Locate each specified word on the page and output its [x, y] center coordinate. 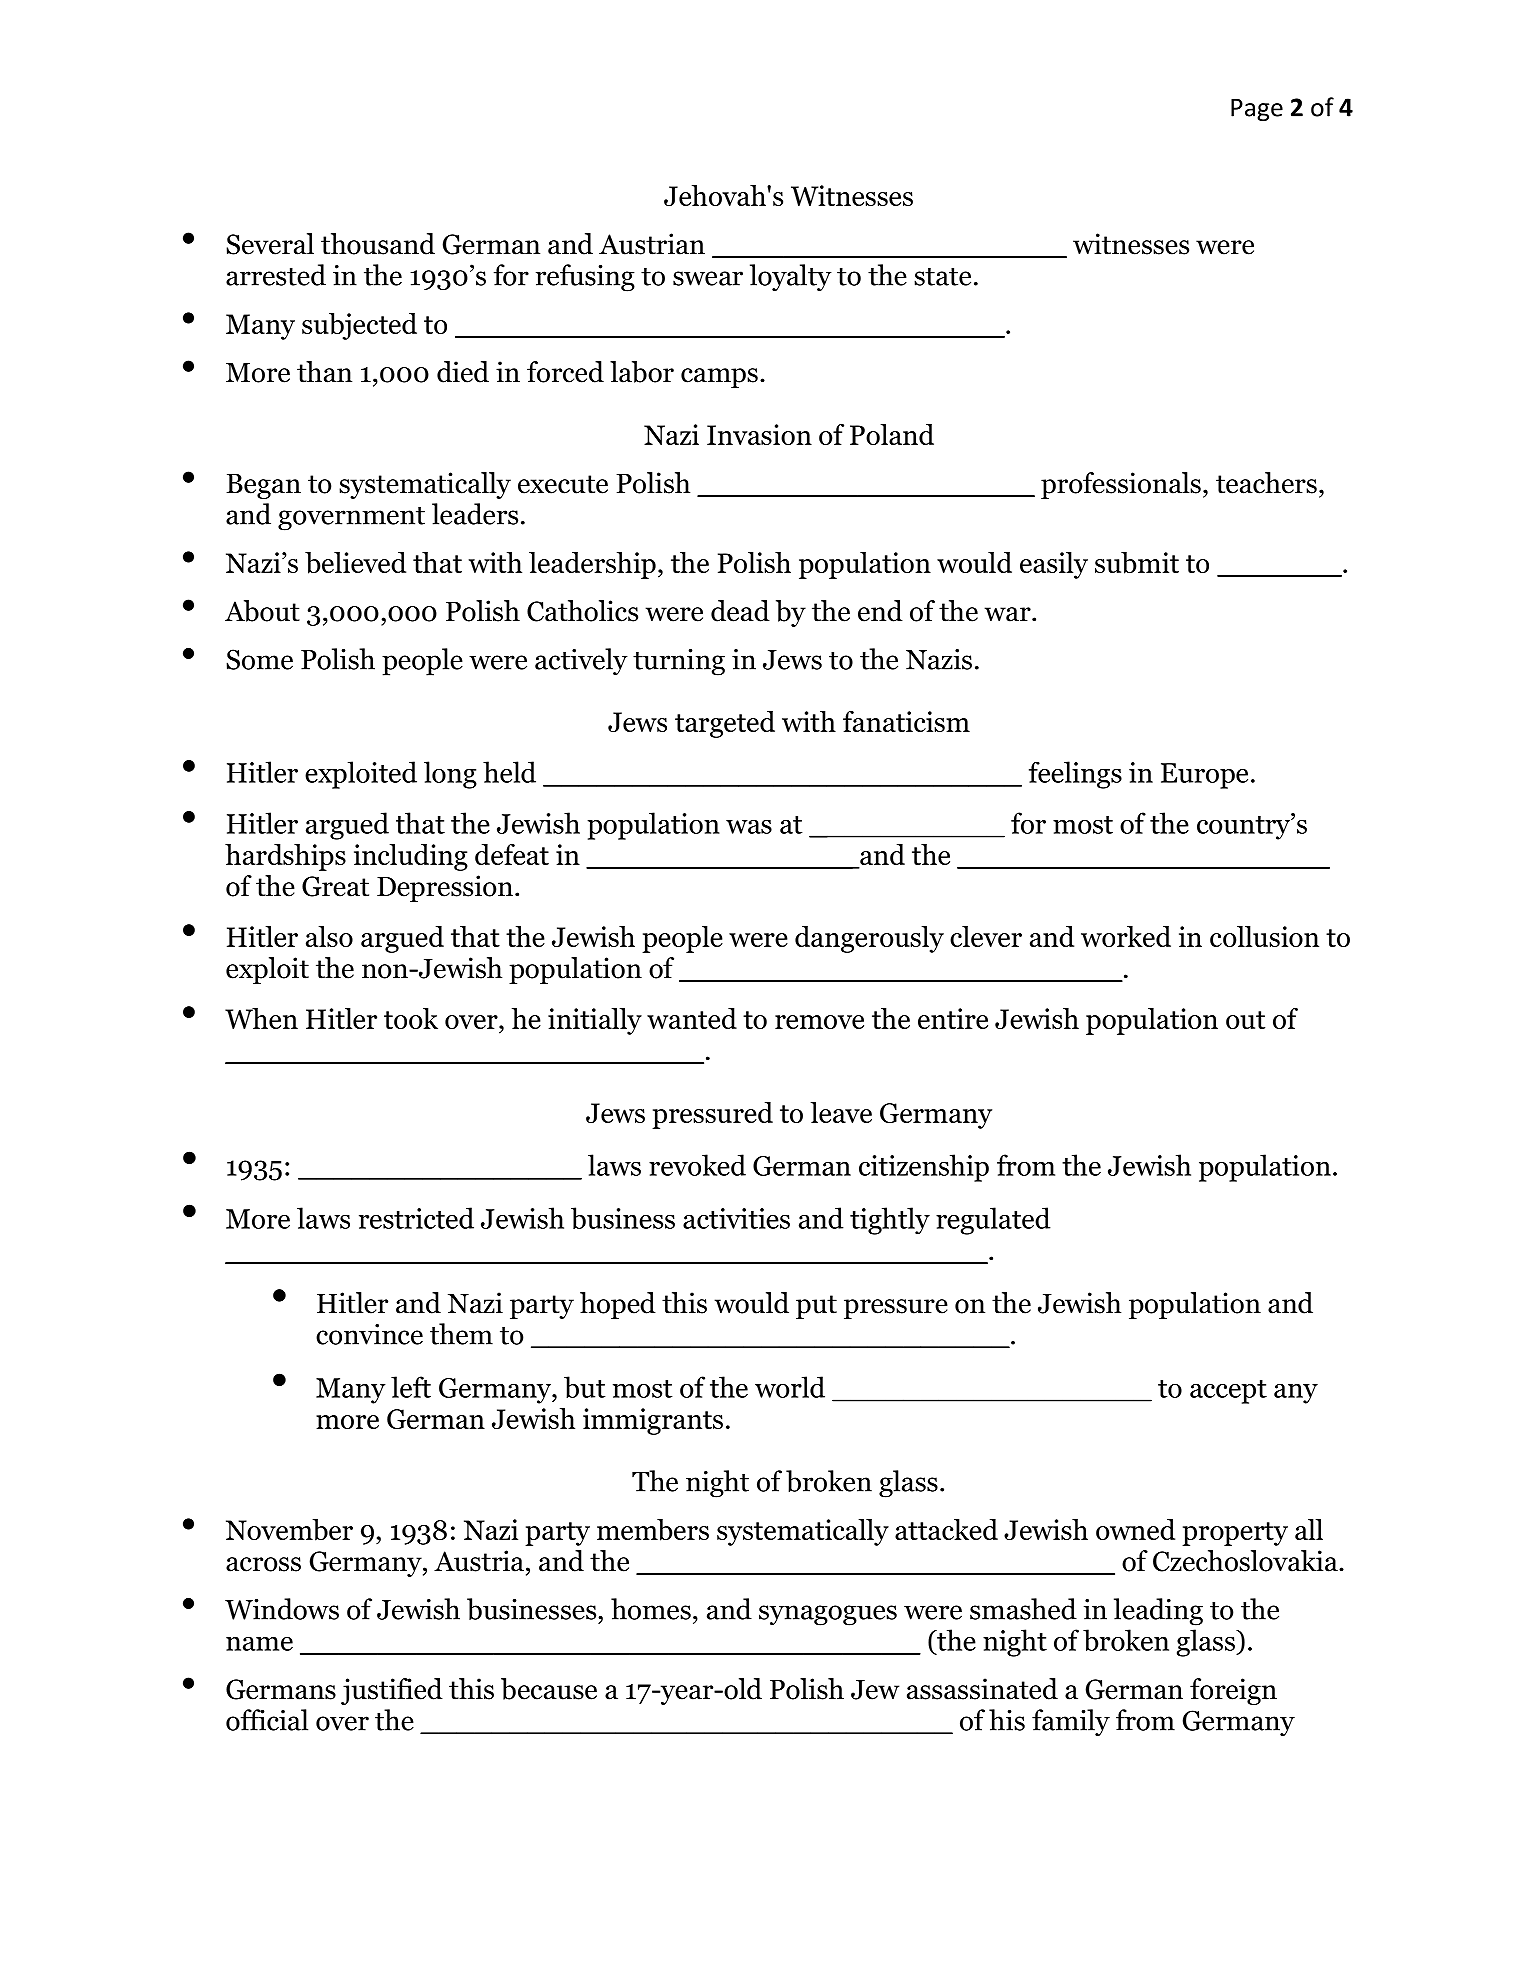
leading [1158, 1612]
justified [392, 1691]
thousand [378, 244]
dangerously [869, 939]
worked [1126, 936]
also [329, 936]
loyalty [791, 278]
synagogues [828, 1615]
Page [1257, 109]
